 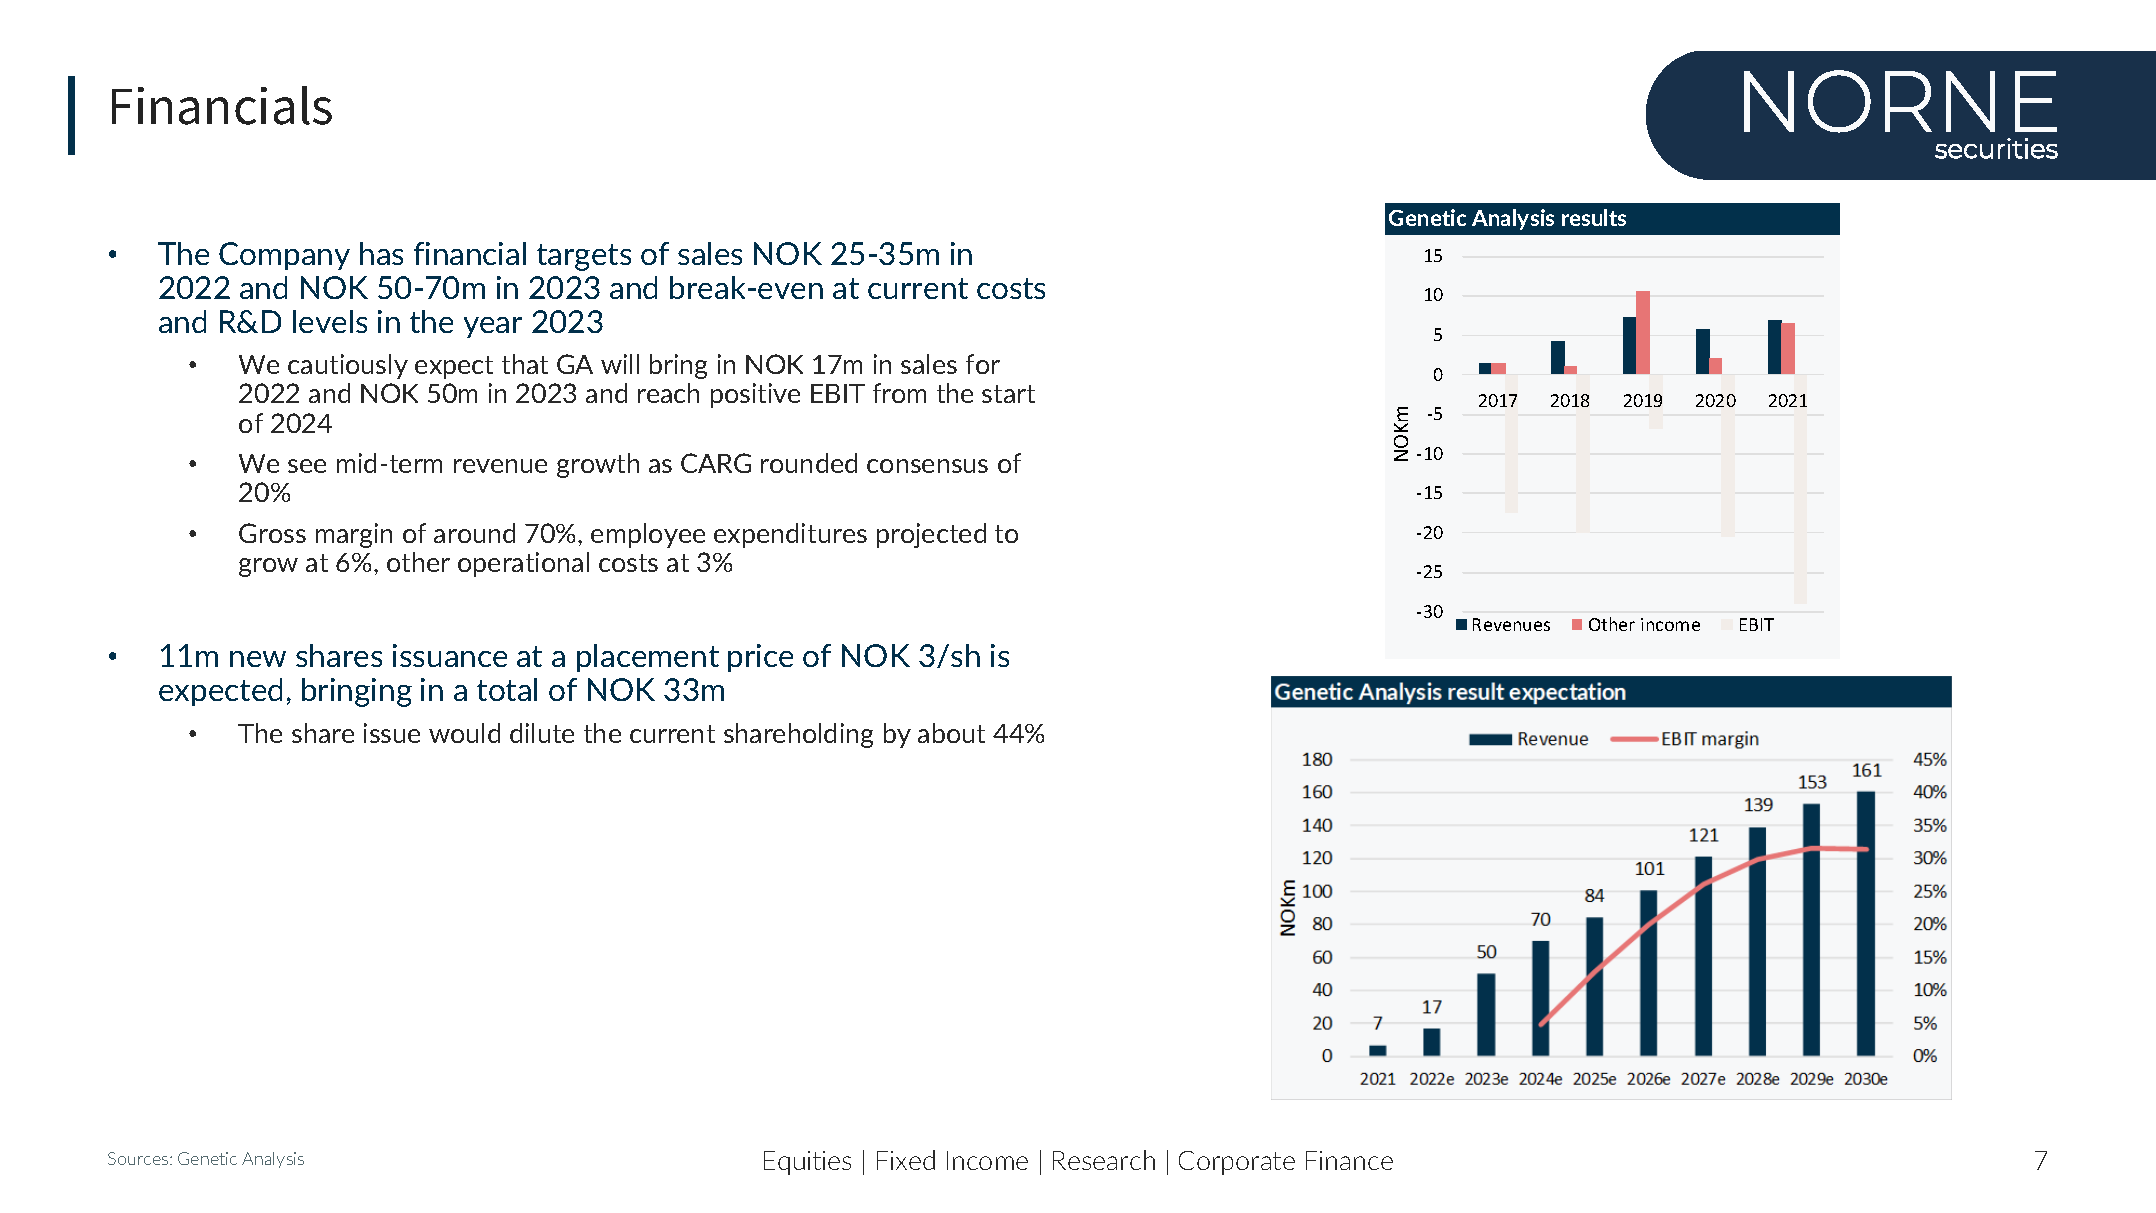 What do you see at coordinates (951, 733) in the screenshot?
I see `about` at bounding box center [951, 733].
